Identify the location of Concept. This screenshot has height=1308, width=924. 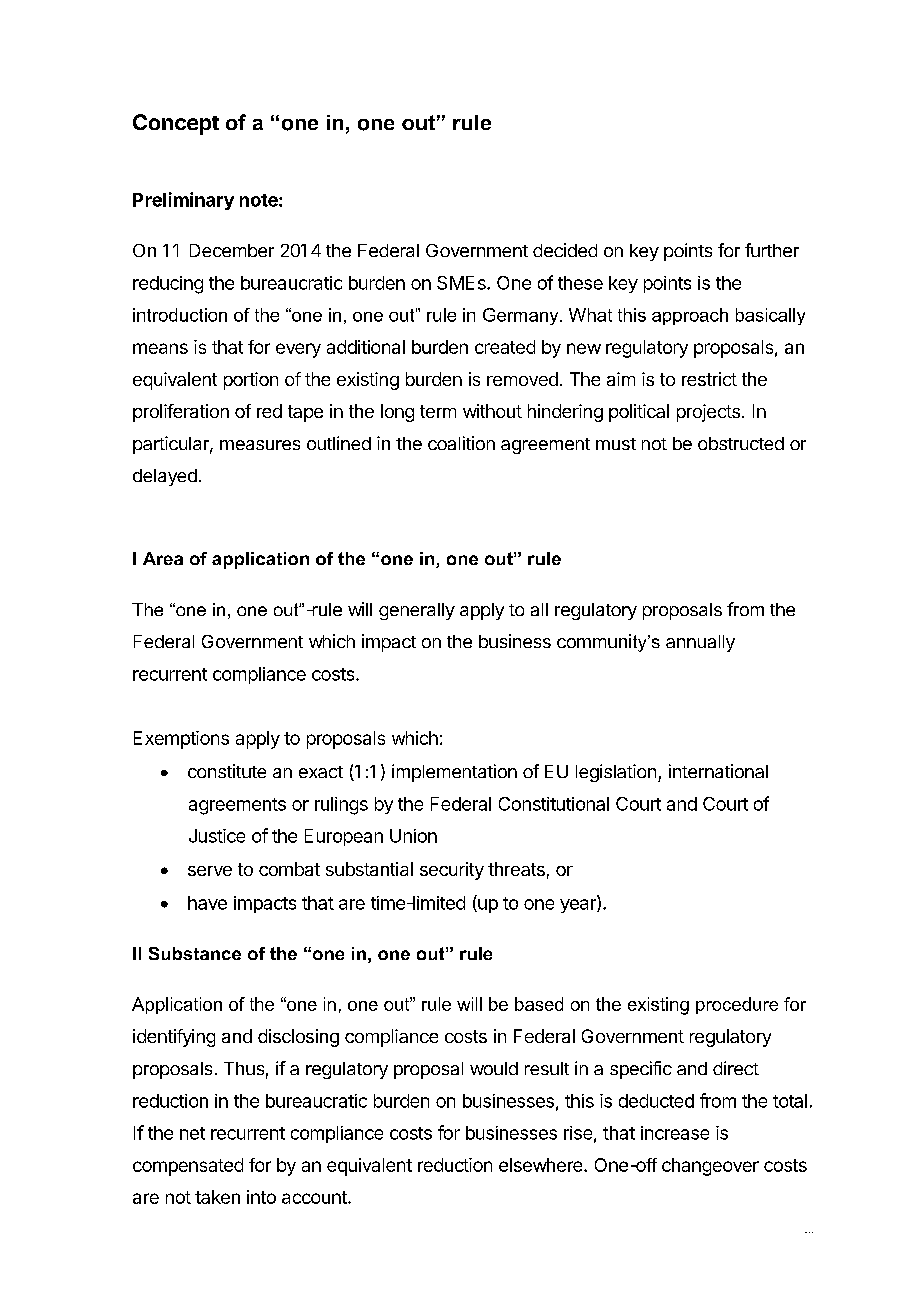
(176, 124).
